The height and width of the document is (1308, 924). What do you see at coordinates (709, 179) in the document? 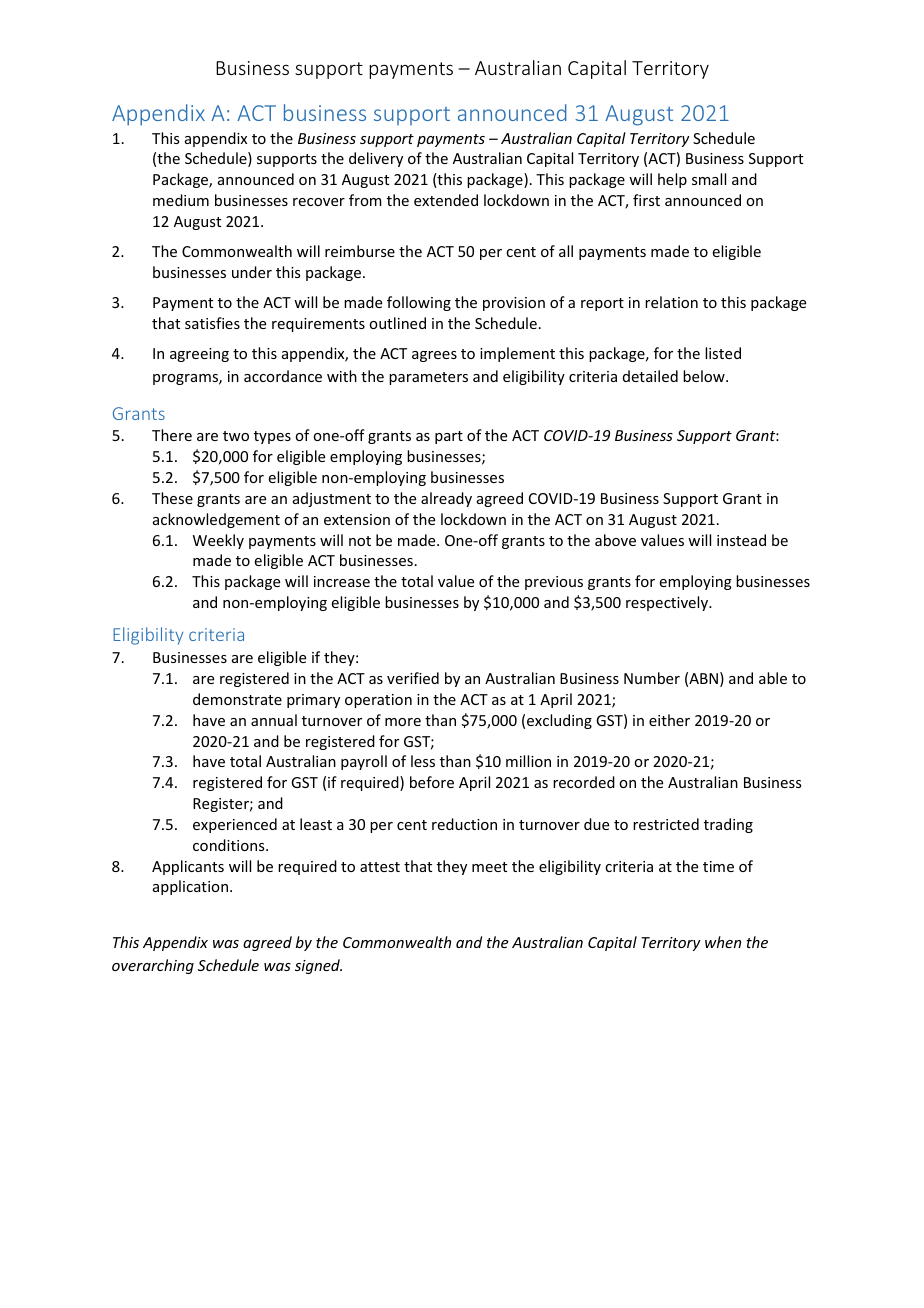
I see `small` at bounding box center [709, 179].
